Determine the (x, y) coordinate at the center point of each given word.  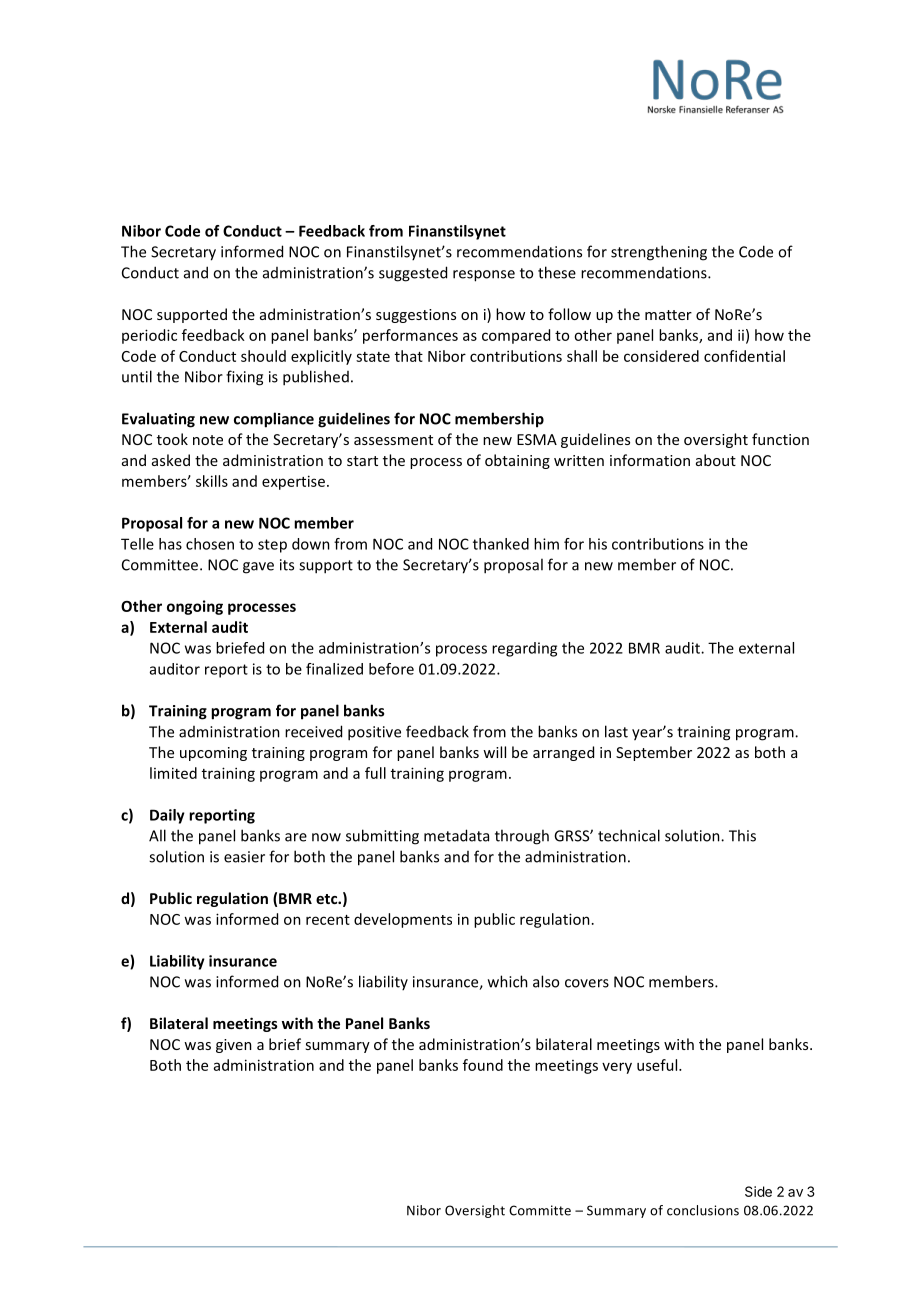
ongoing (195, 607)
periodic (149, 336)
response (484, 276)
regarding (524, 649)
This (742, 835)
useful (658, 1065)
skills (212, 481)
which (508, 981)
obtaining (517, 461)
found (483, 1065)
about (716, 460)
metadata (456, 835)
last (616, 731)
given (234, 1046)
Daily (167, 816)
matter (668, 315)
